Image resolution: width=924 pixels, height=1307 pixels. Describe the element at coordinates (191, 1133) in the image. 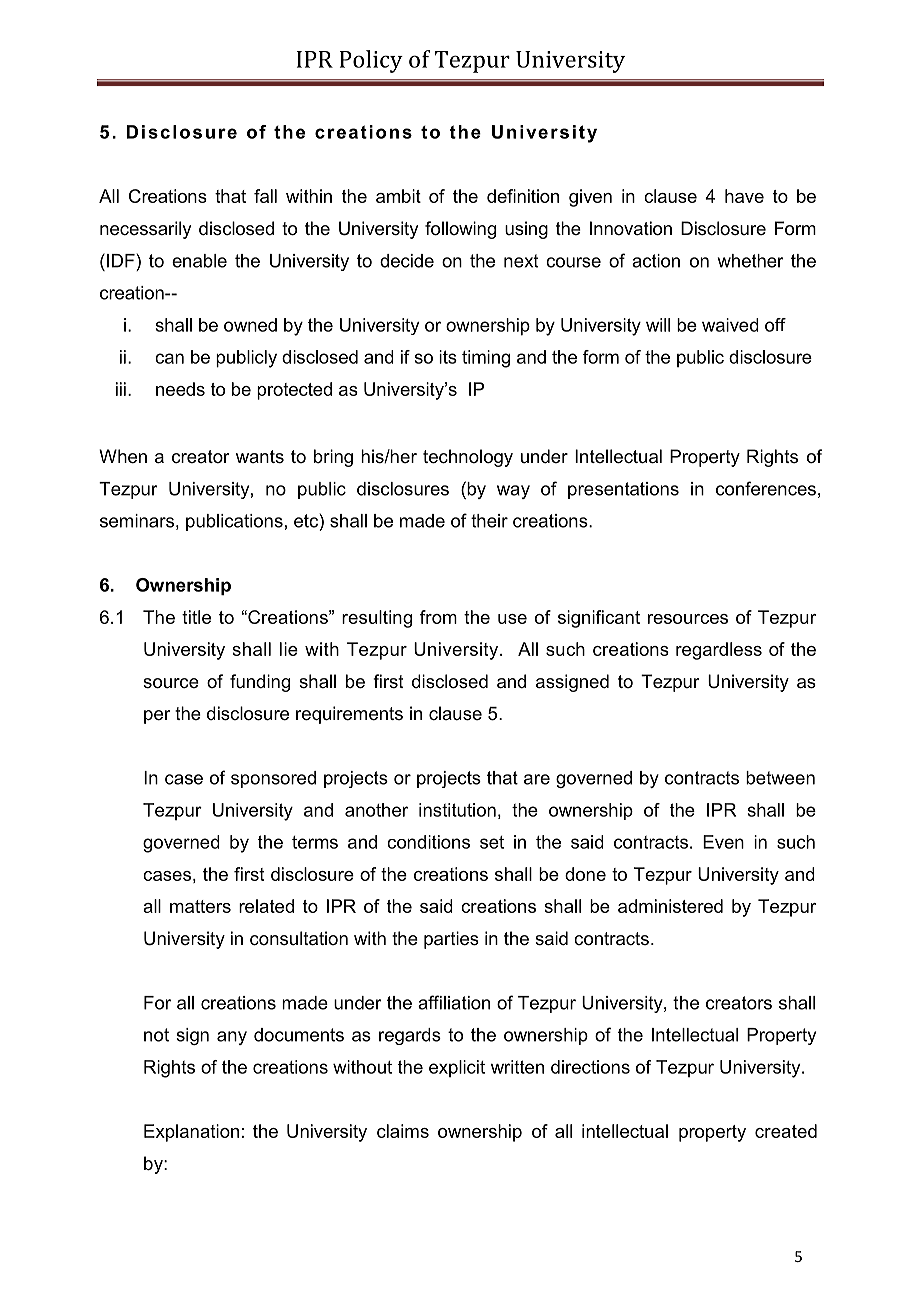

I see `Explanation` at that location.
